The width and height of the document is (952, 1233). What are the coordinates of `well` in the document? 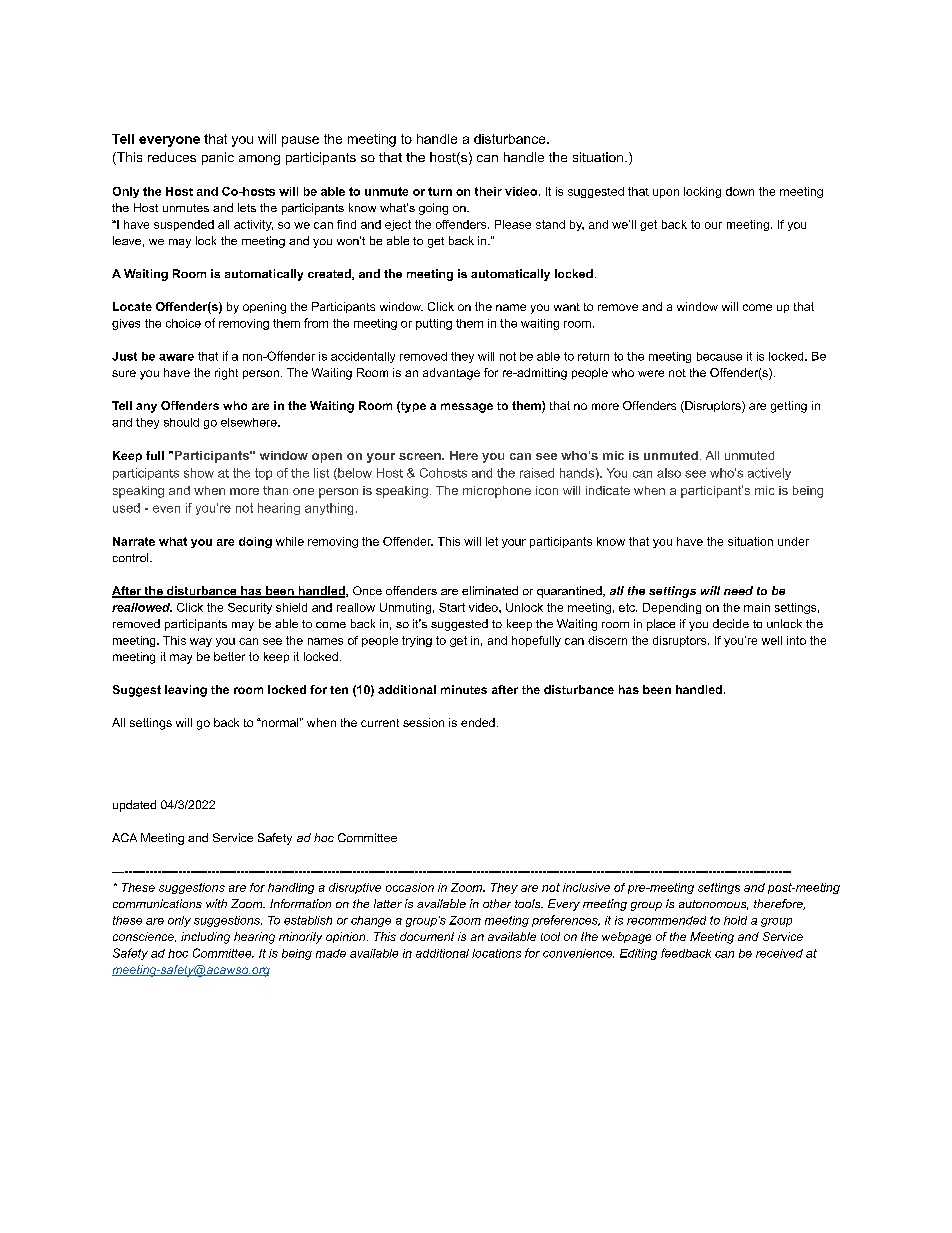 It's located at (772, 640).
